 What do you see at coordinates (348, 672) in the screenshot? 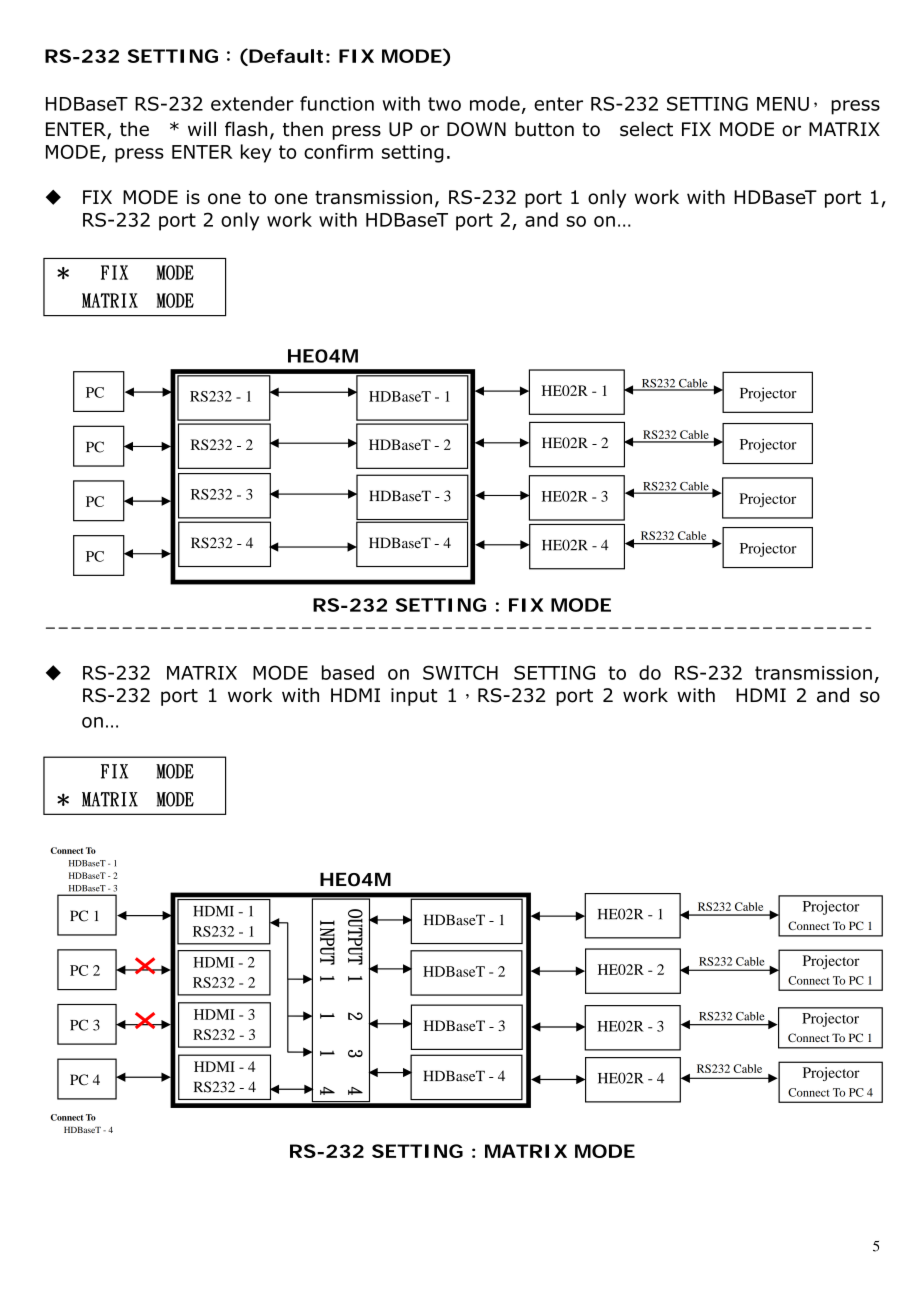
I see `based` at bounding box center [348, 672].
